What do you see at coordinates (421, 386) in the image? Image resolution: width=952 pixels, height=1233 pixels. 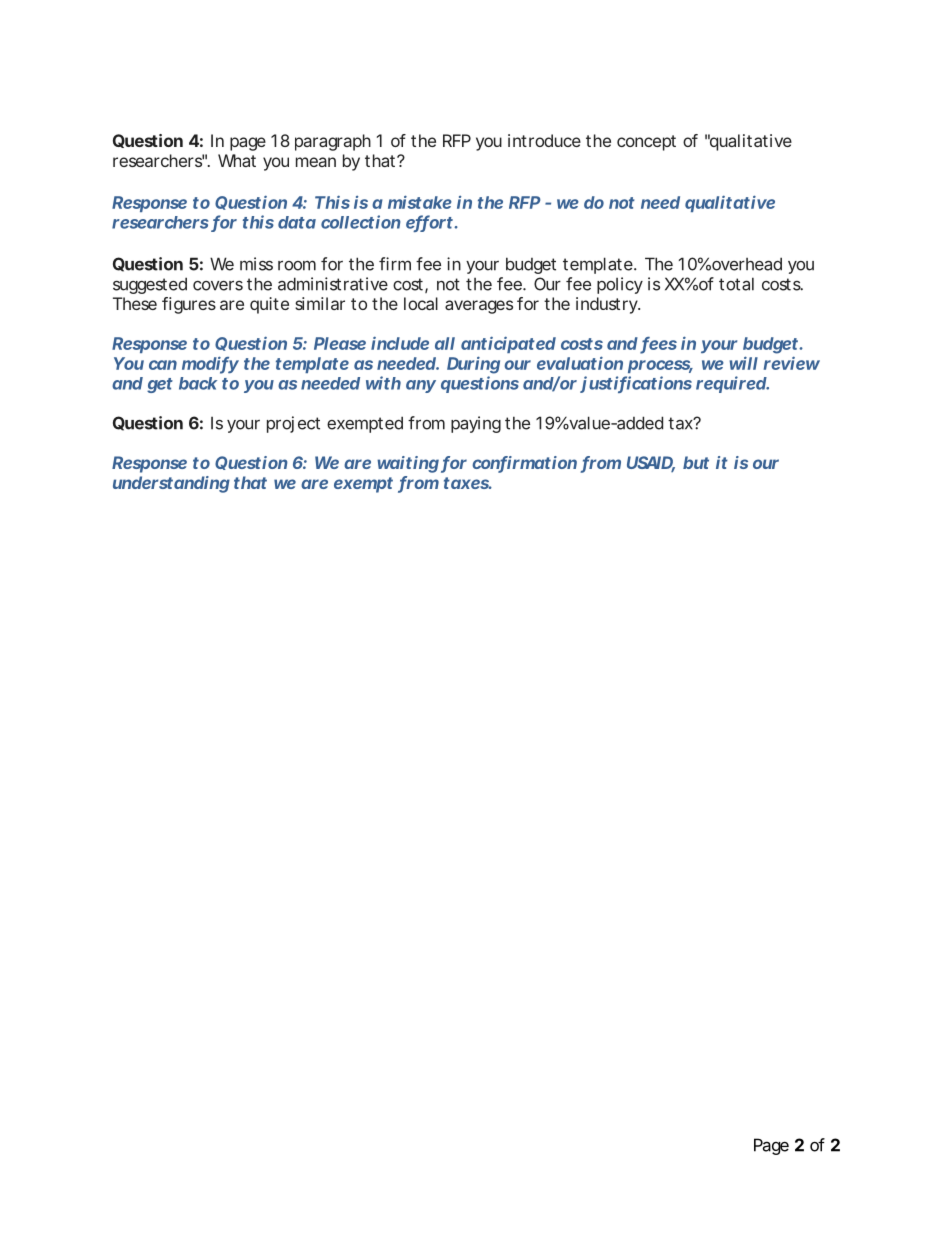 I see `any` at bounding box center [421, 386].
